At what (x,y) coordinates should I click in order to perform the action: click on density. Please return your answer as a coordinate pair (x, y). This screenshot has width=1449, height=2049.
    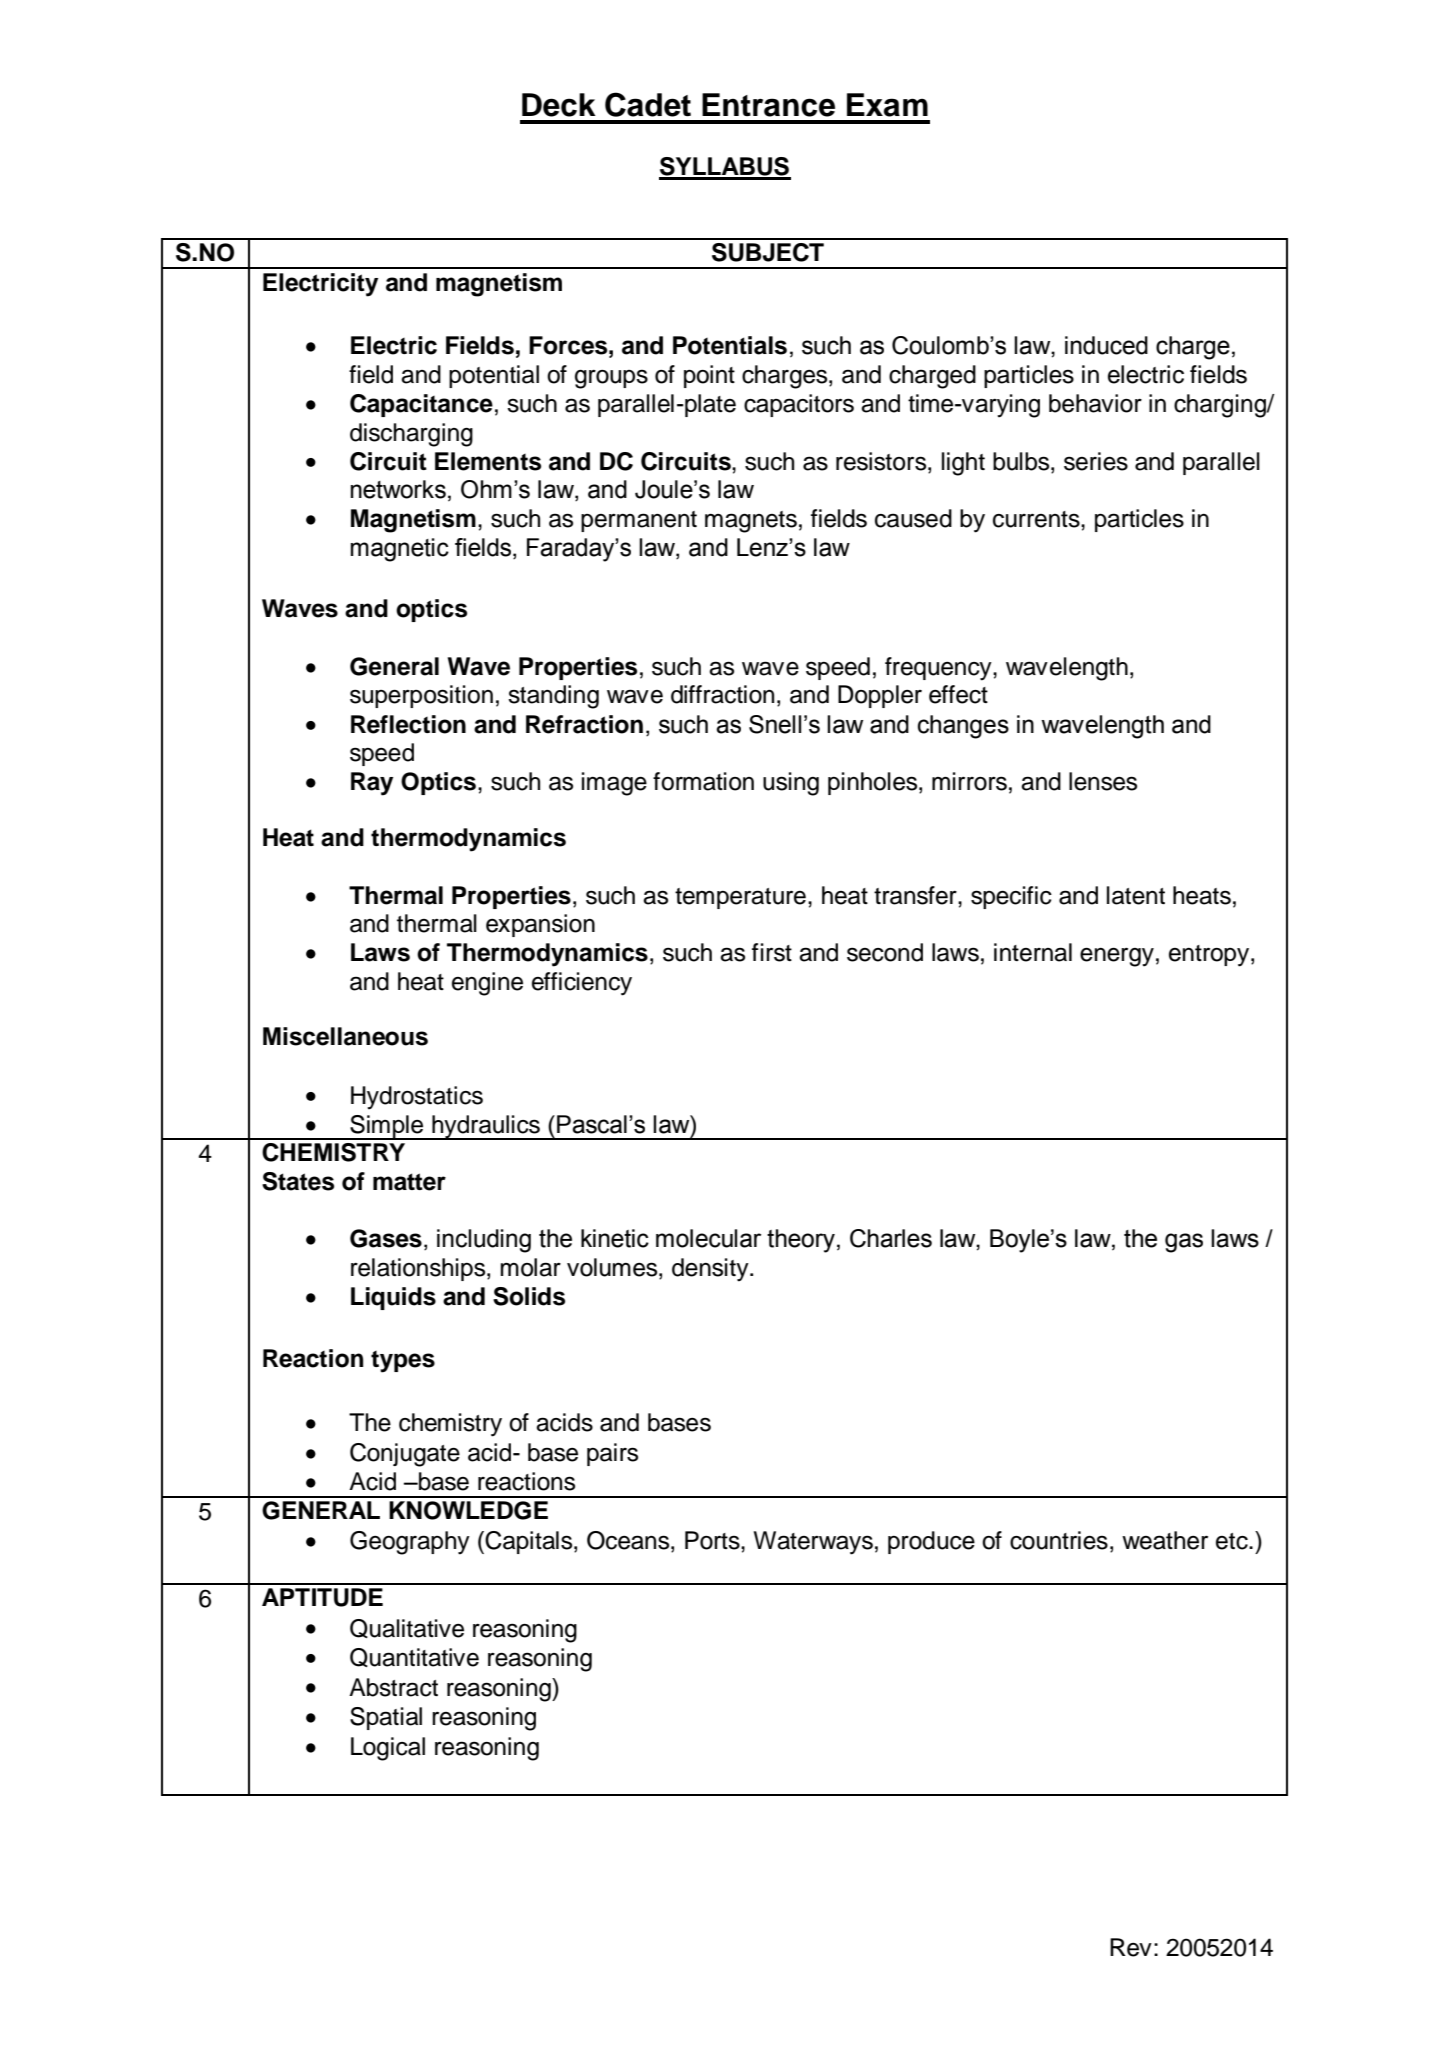
    Looking at the image, I should click on (711, 1270).
